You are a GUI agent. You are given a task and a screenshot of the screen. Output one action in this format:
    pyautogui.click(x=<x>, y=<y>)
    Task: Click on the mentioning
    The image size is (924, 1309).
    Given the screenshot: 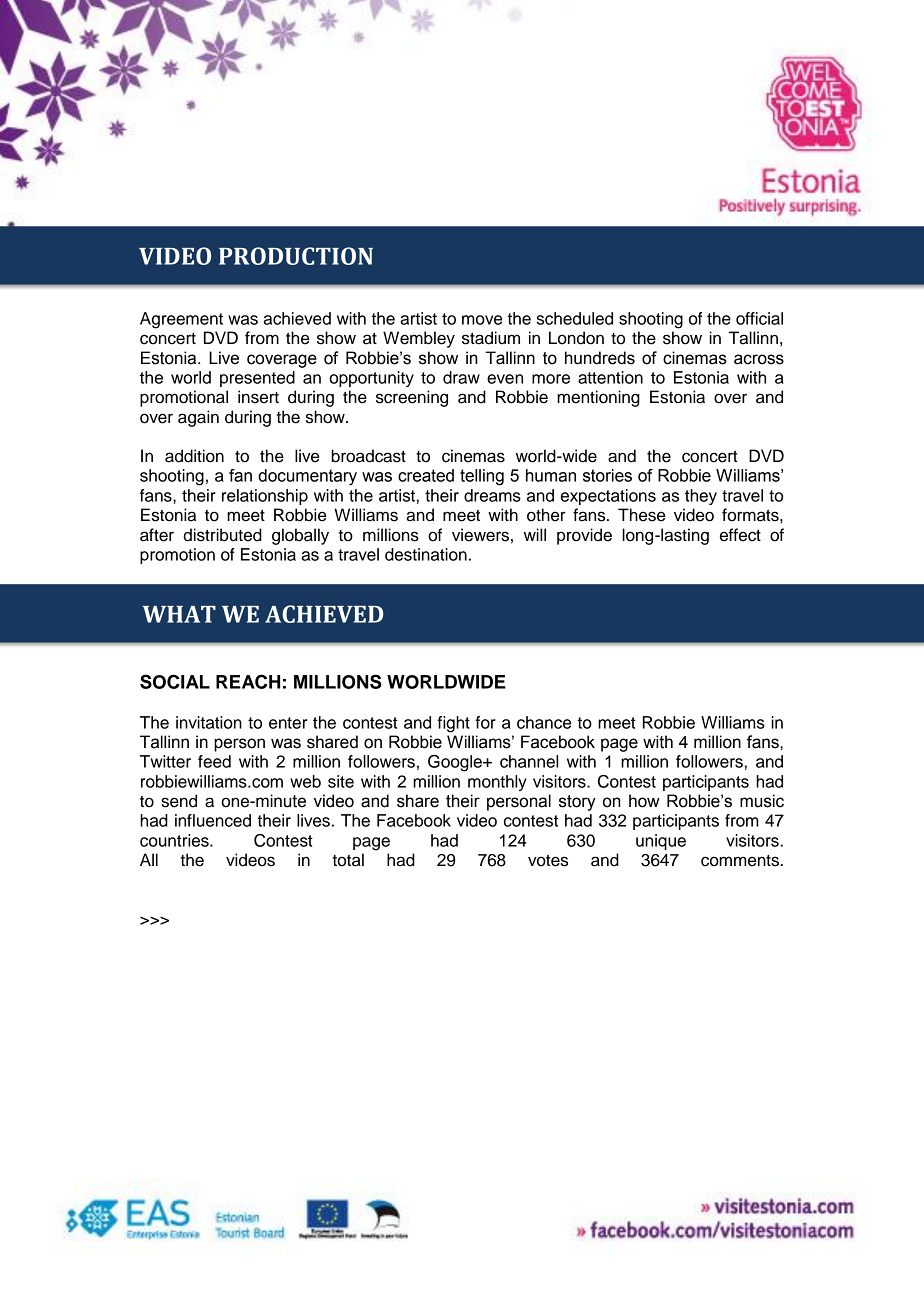 What is the action you would take?
    pyautogui.click(x=598, y=398)
